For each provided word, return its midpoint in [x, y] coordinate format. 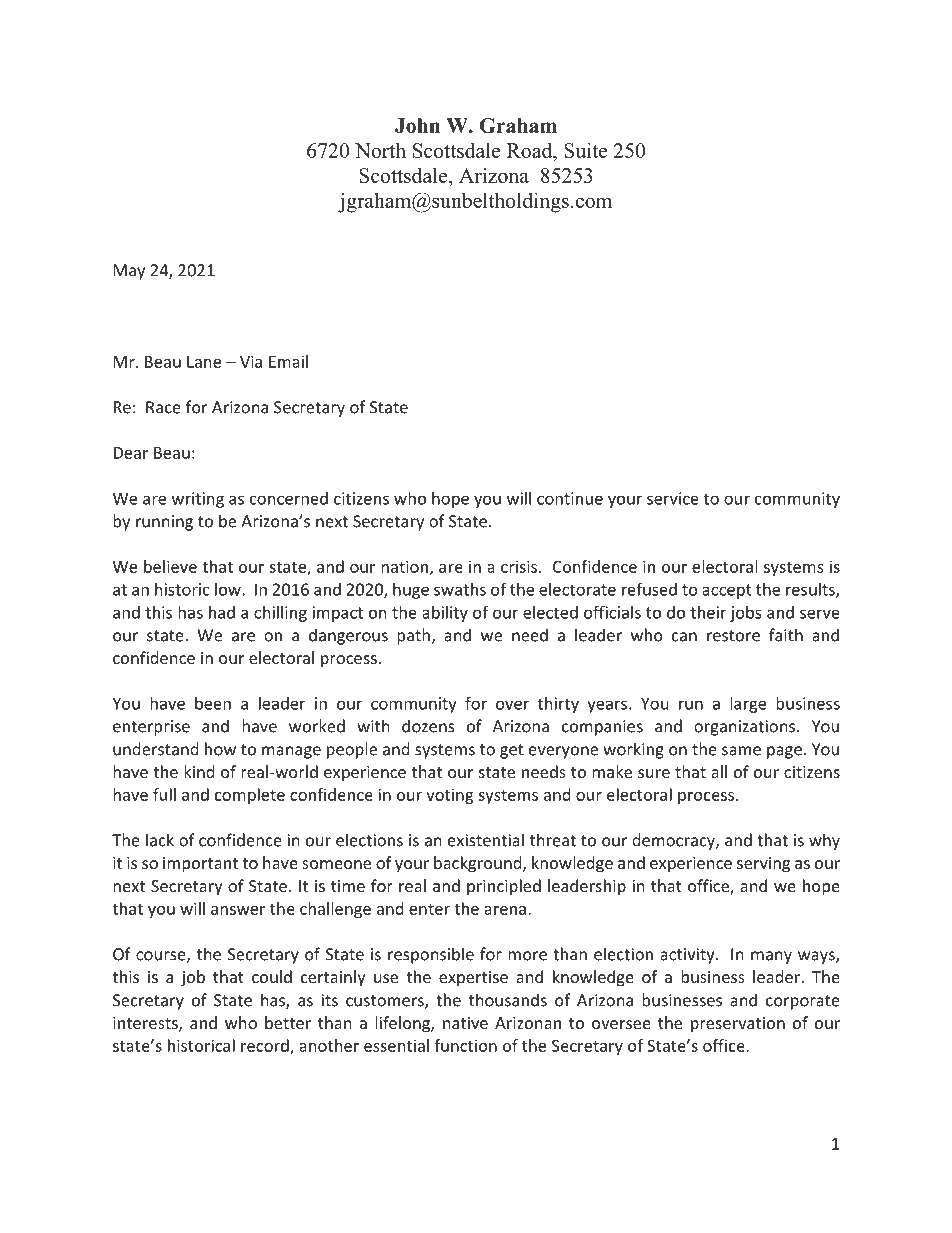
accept [727, 591]
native [465, 1023]
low [229, 589]
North [380, 150]
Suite [585, 150]
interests [146, 1024]
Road [531, 150]
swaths [460, 589]
